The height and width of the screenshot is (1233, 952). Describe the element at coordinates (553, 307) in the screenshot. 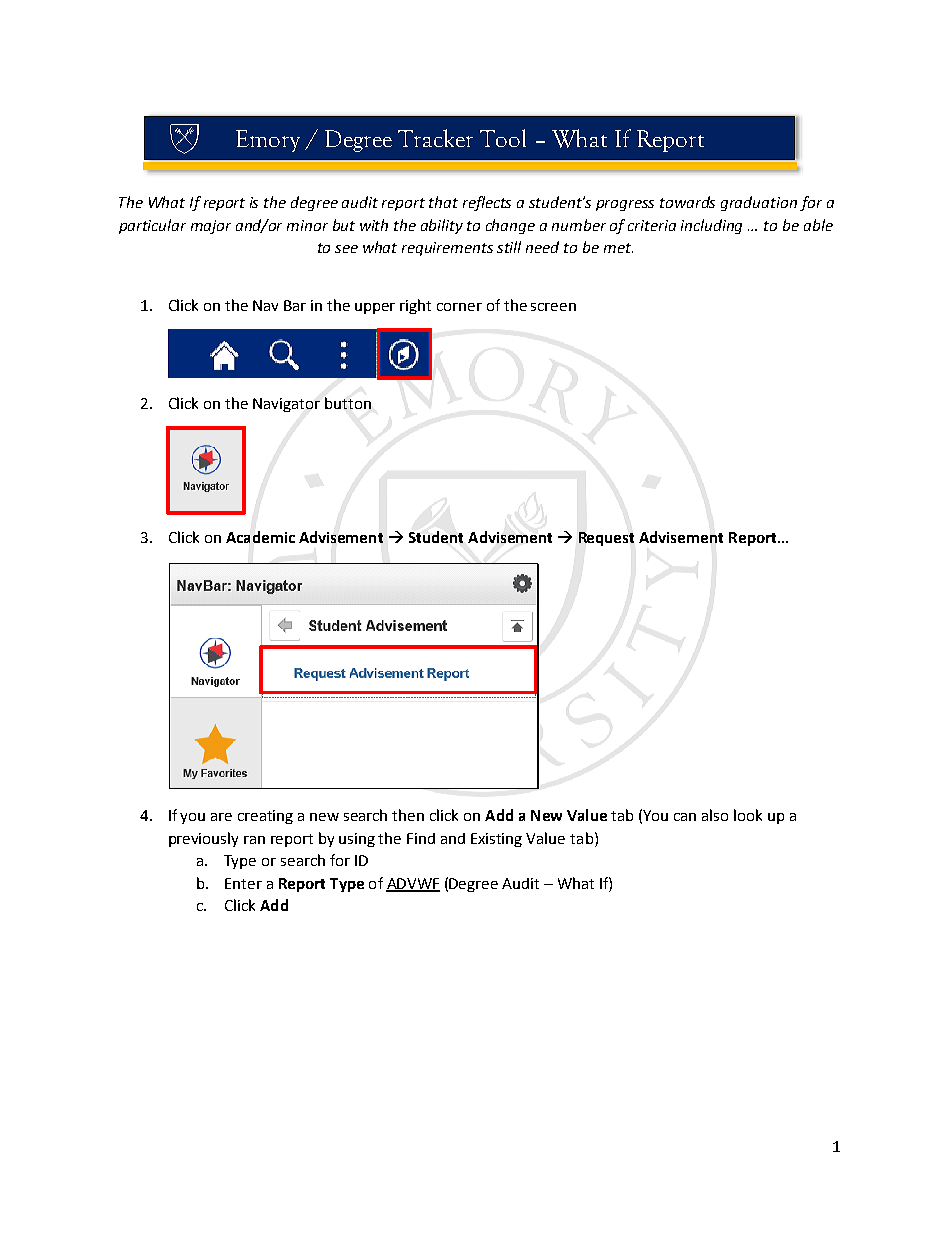

I see `screen` at that location.
